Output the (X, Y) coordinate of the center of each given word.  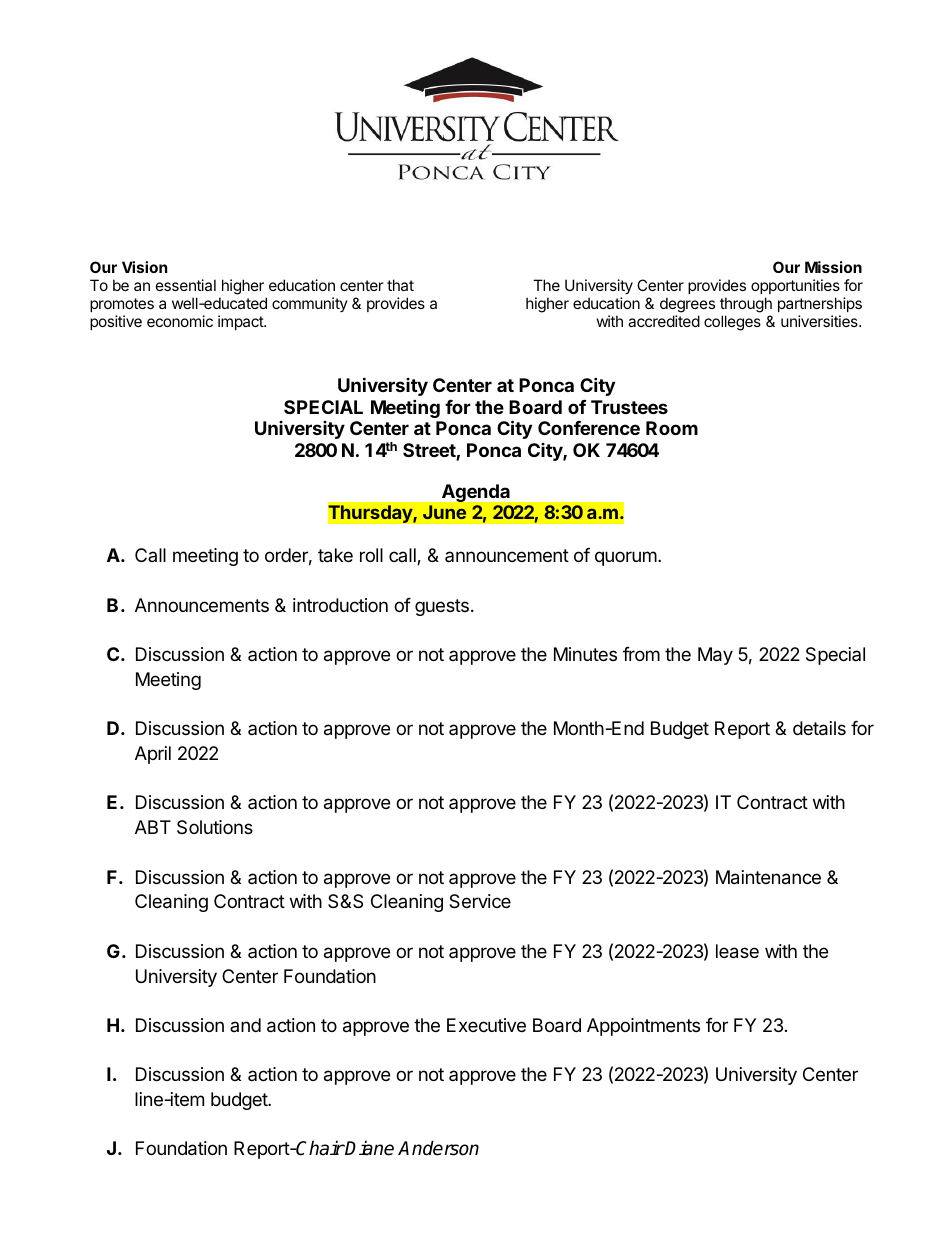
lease (737, 951)
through (746, 305)
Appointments (643, 1027)
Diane (369, 1148)
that (400, 285)
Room (672, 428)
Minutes (585, 654)
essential (186, 285)
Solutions (215, 827)
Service (480, 901)
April (153, 755)
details (819, 728)
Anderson (438, 1148)
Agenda (476, 493)
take (335, 555)
